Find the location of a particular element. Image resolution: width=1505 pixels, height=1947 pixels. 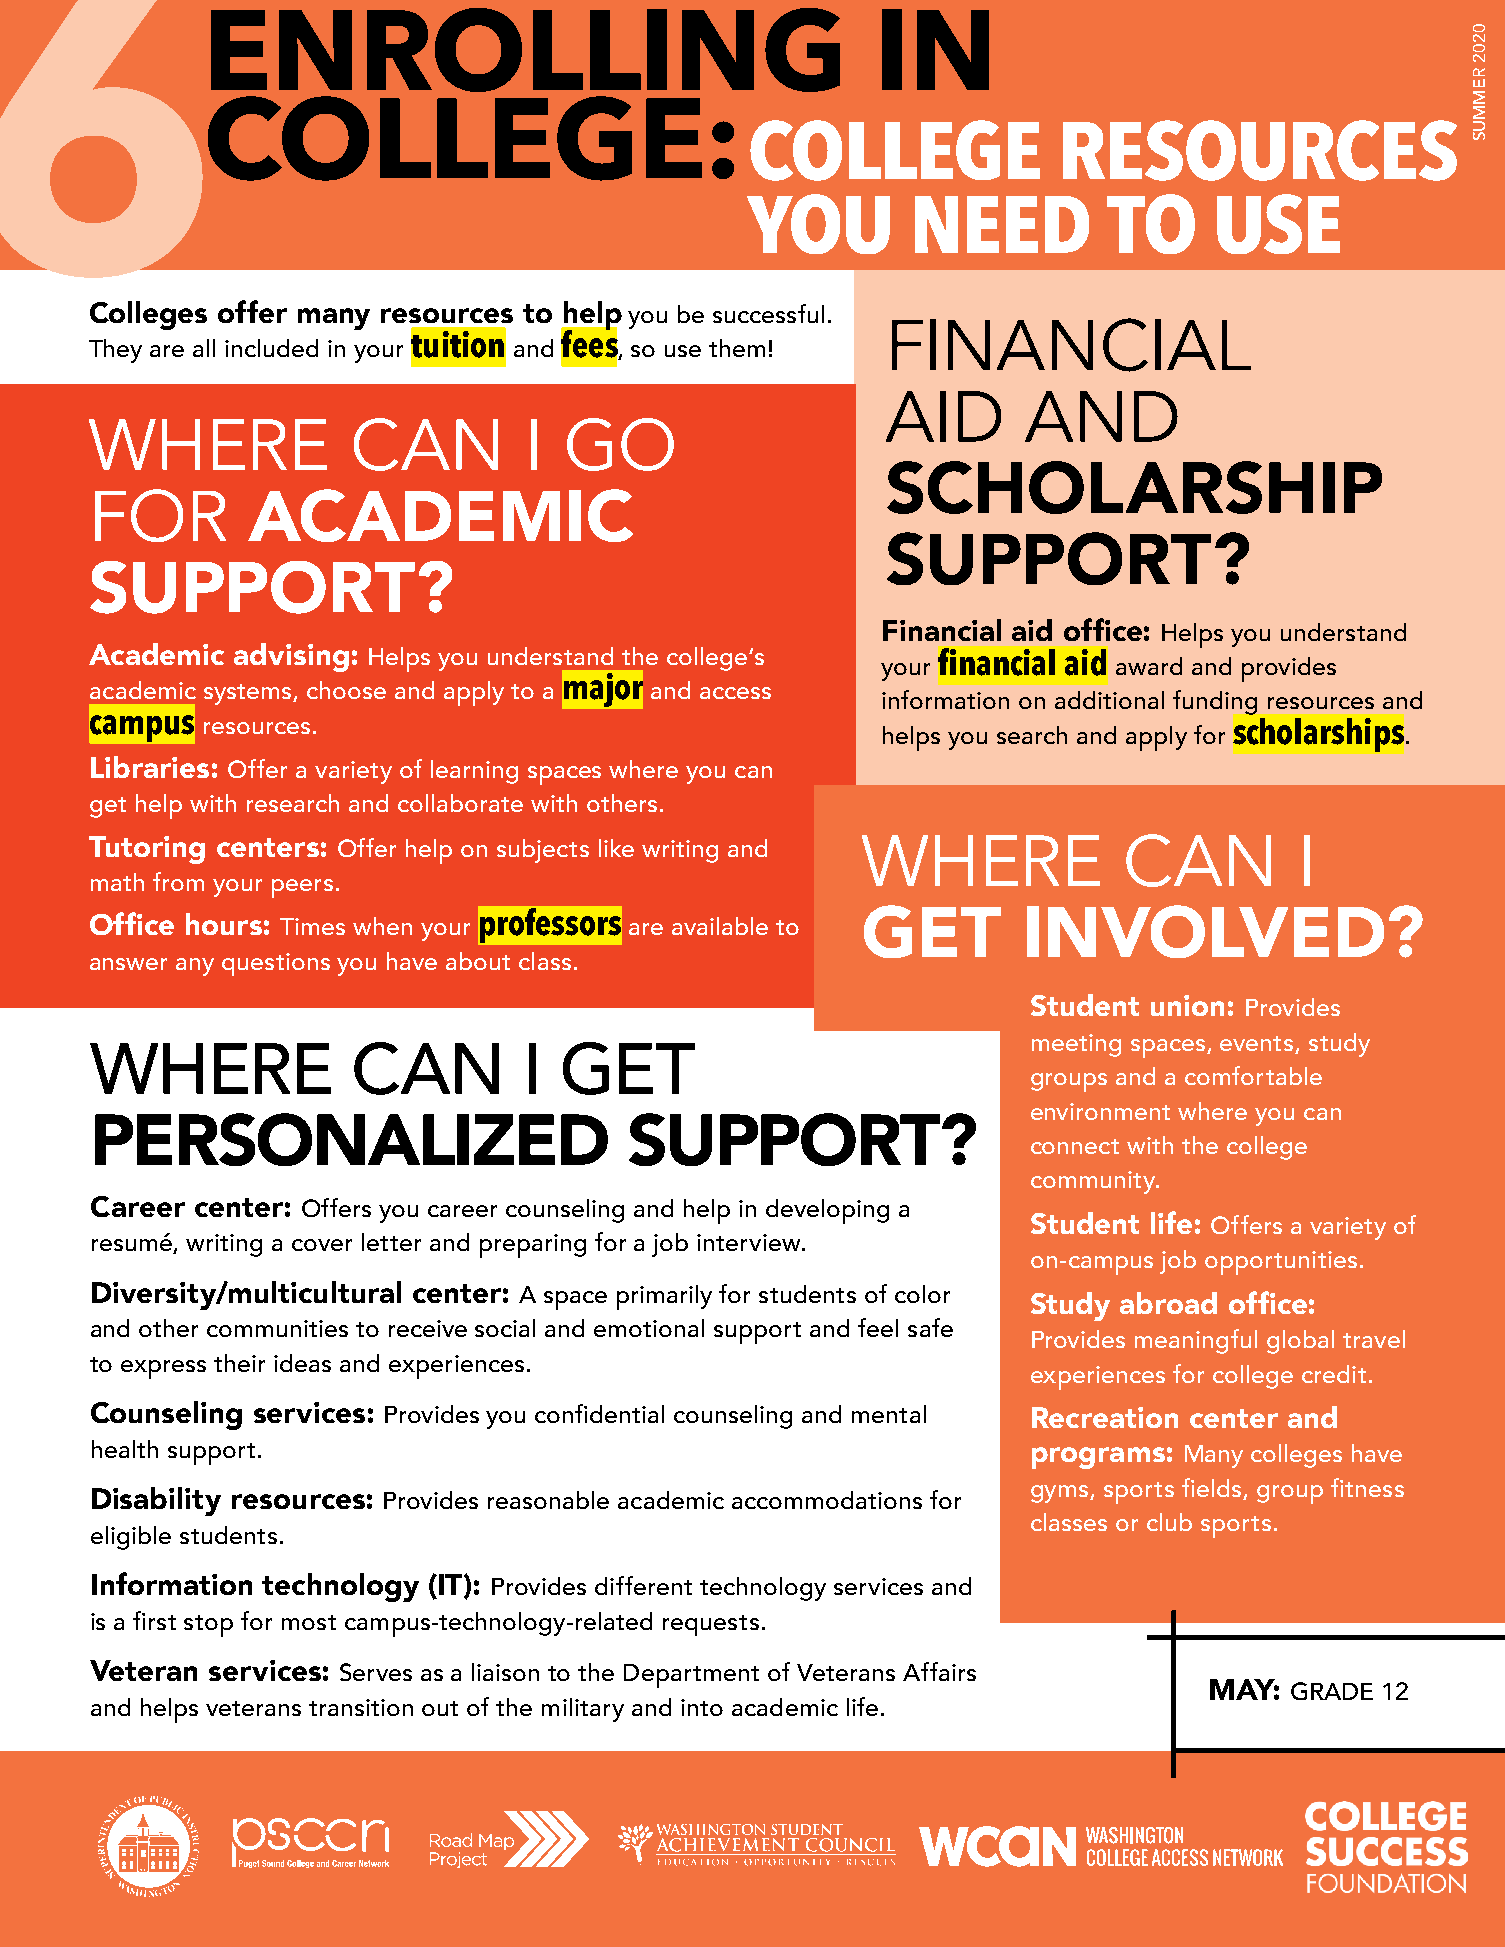

GRADE is located at coordinates (1332, 1691).
